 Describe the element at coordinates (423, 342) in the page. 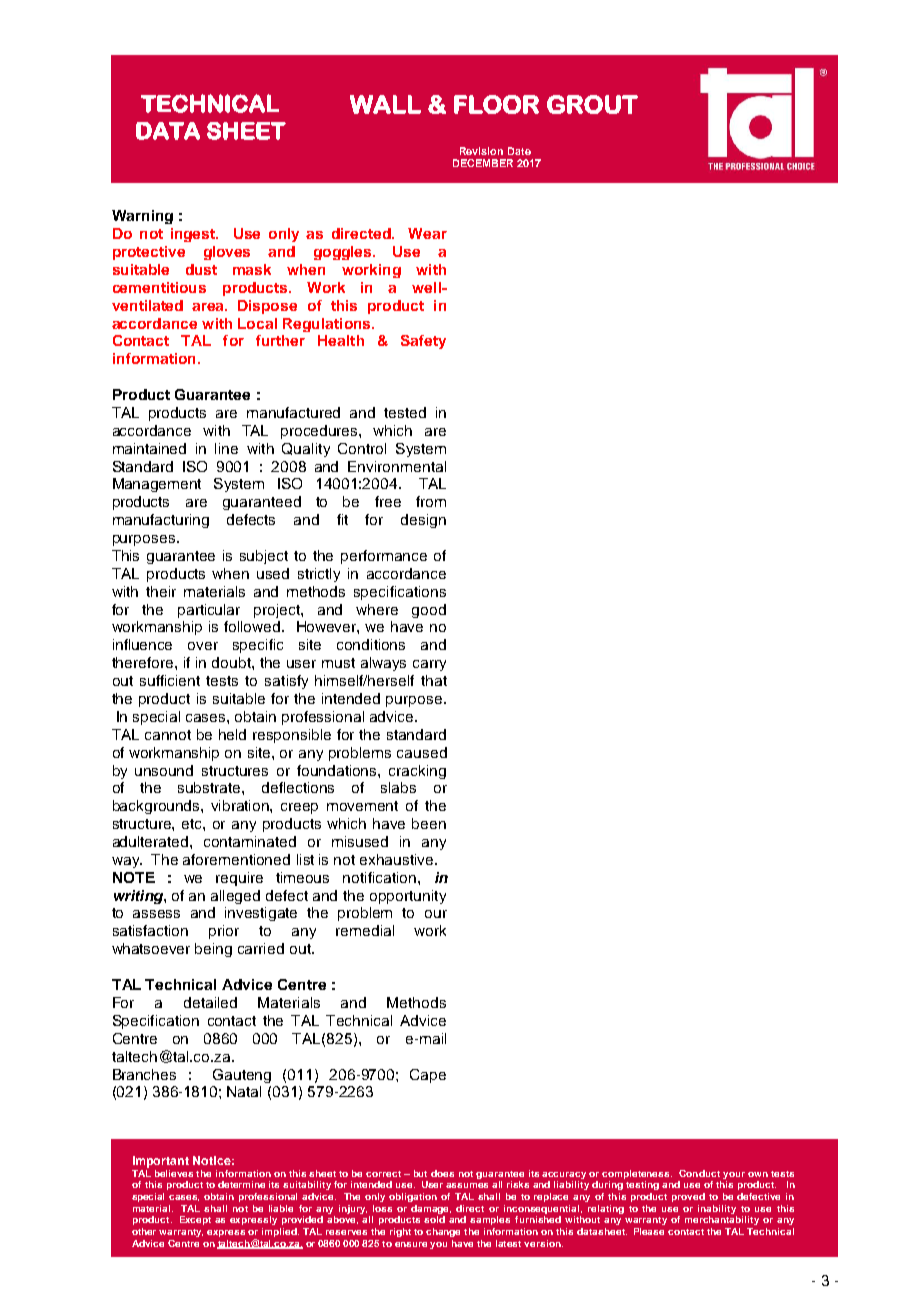

I see `Safety` at that location.
